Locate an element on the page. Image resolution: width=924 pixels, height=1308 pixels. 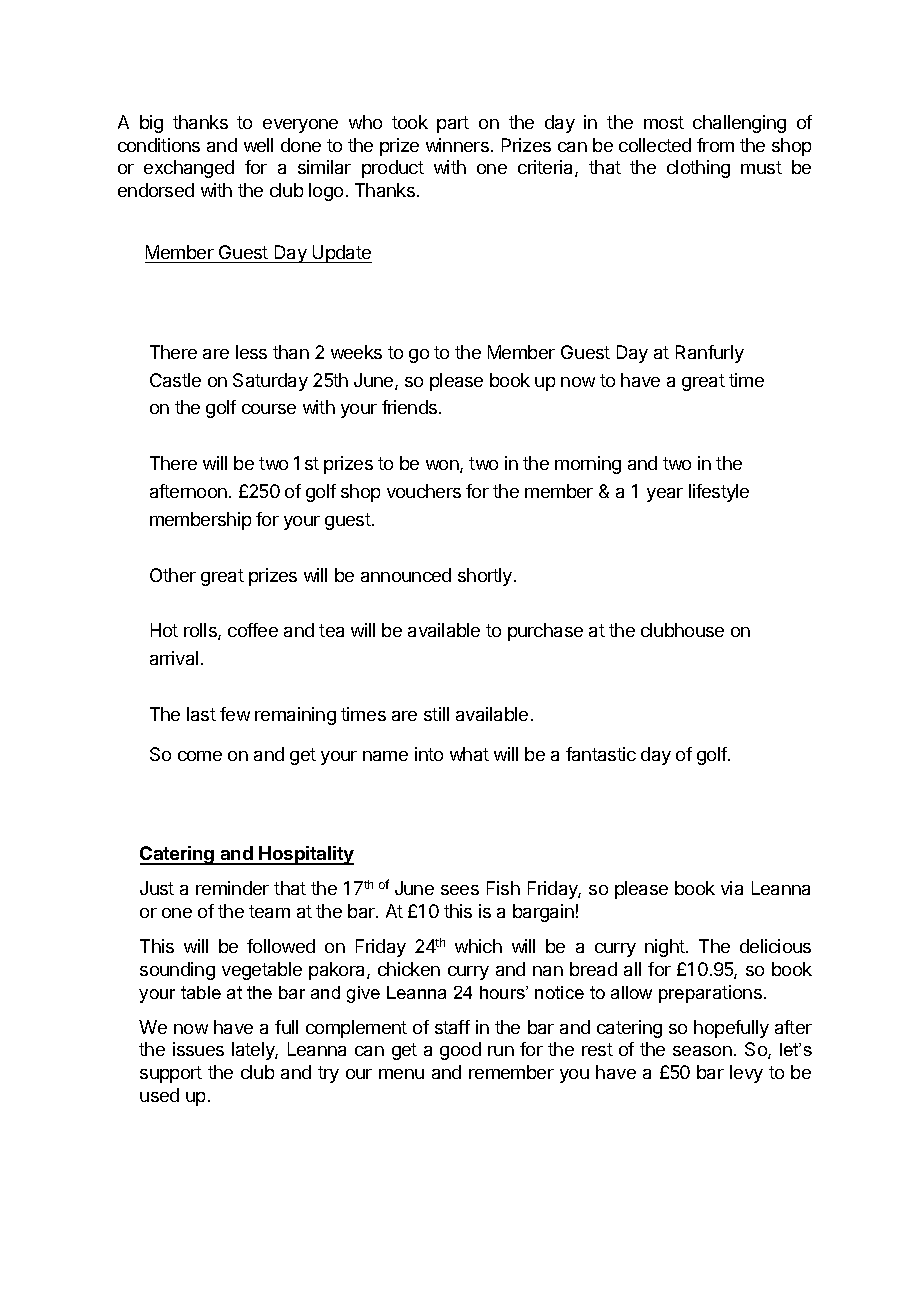
winners is located at coordinates (457, 145).
